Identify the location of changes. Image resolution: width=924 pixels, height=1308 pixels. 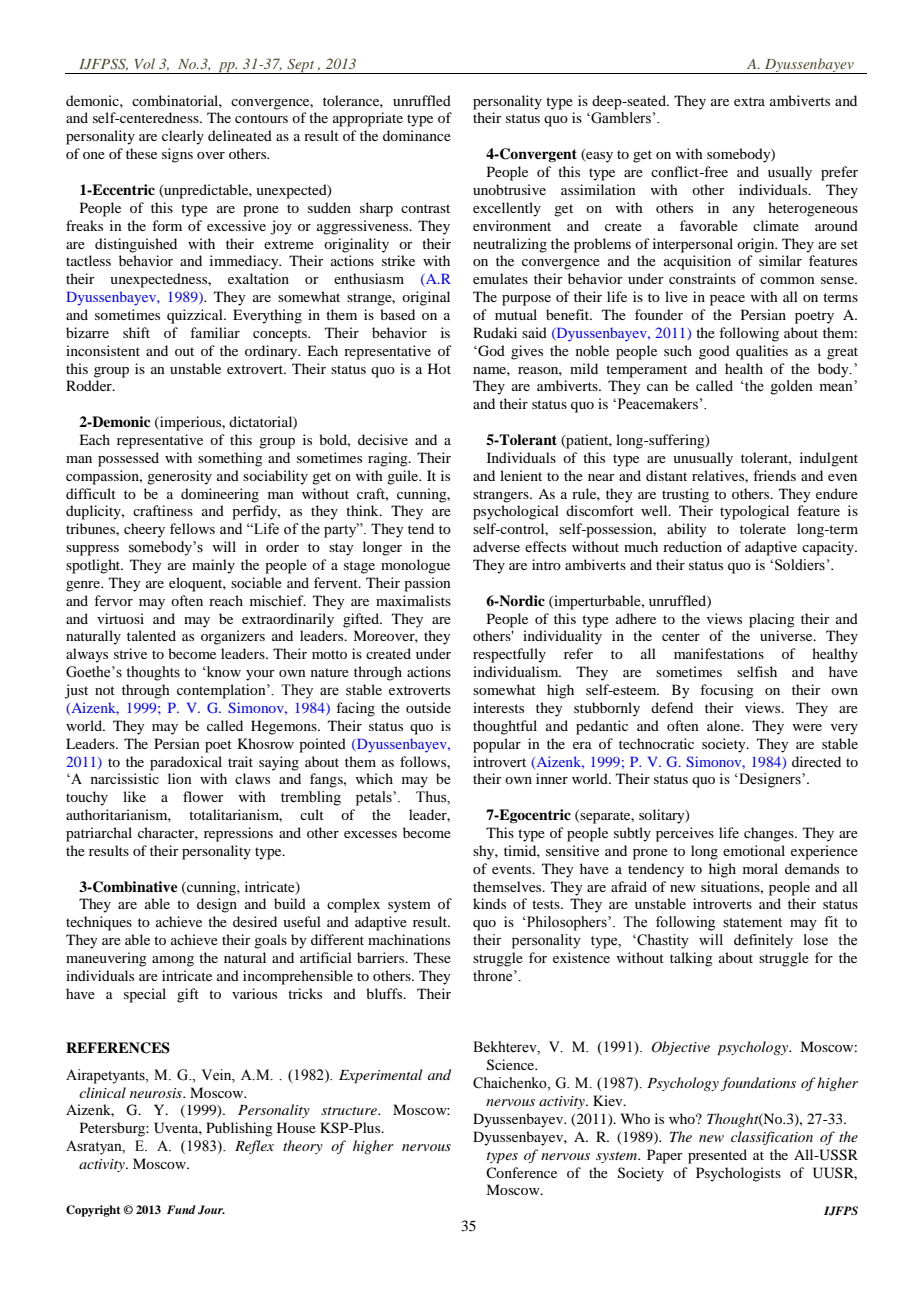
(770, 834).
